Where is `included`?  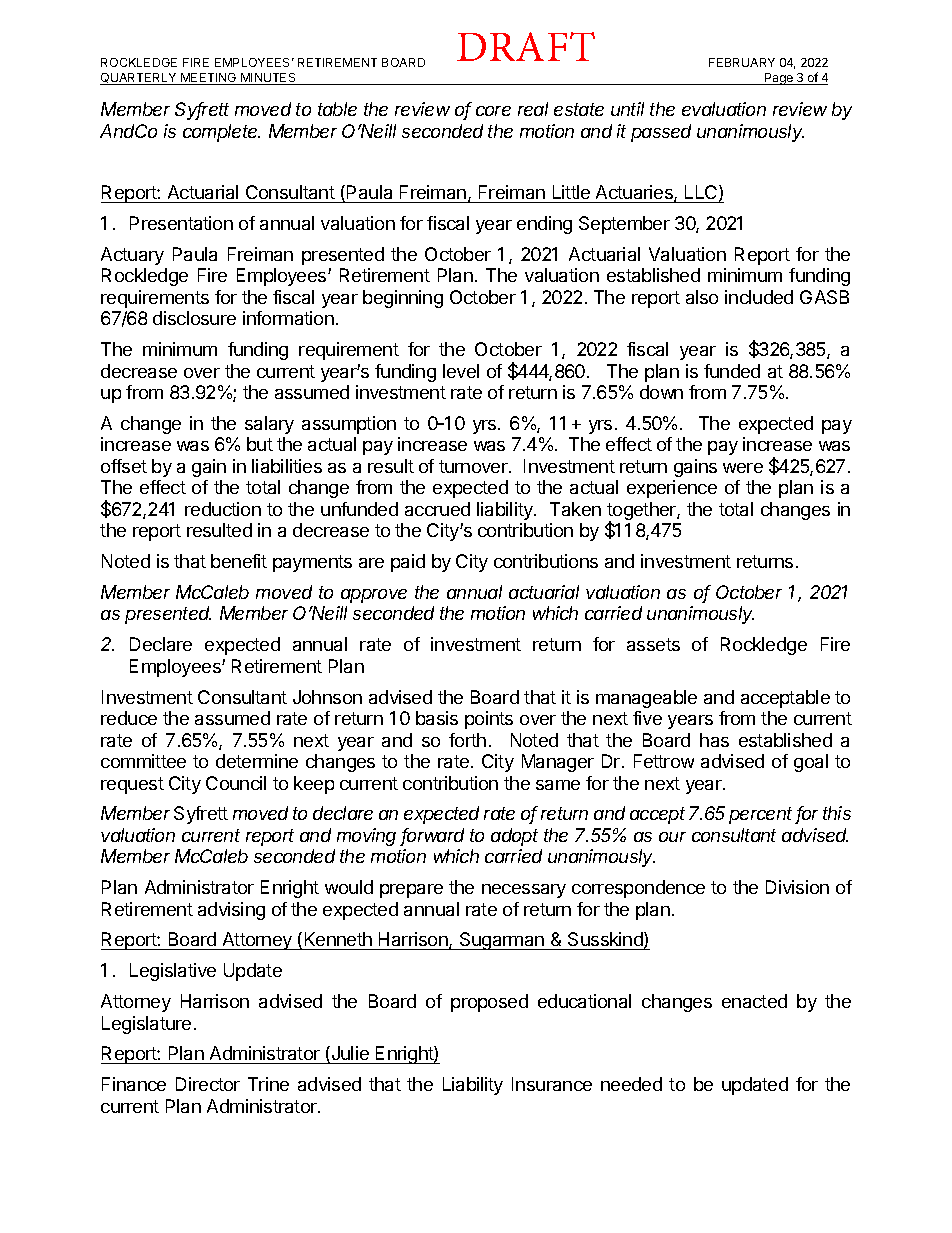
included is located at coordinates (759, 297).
